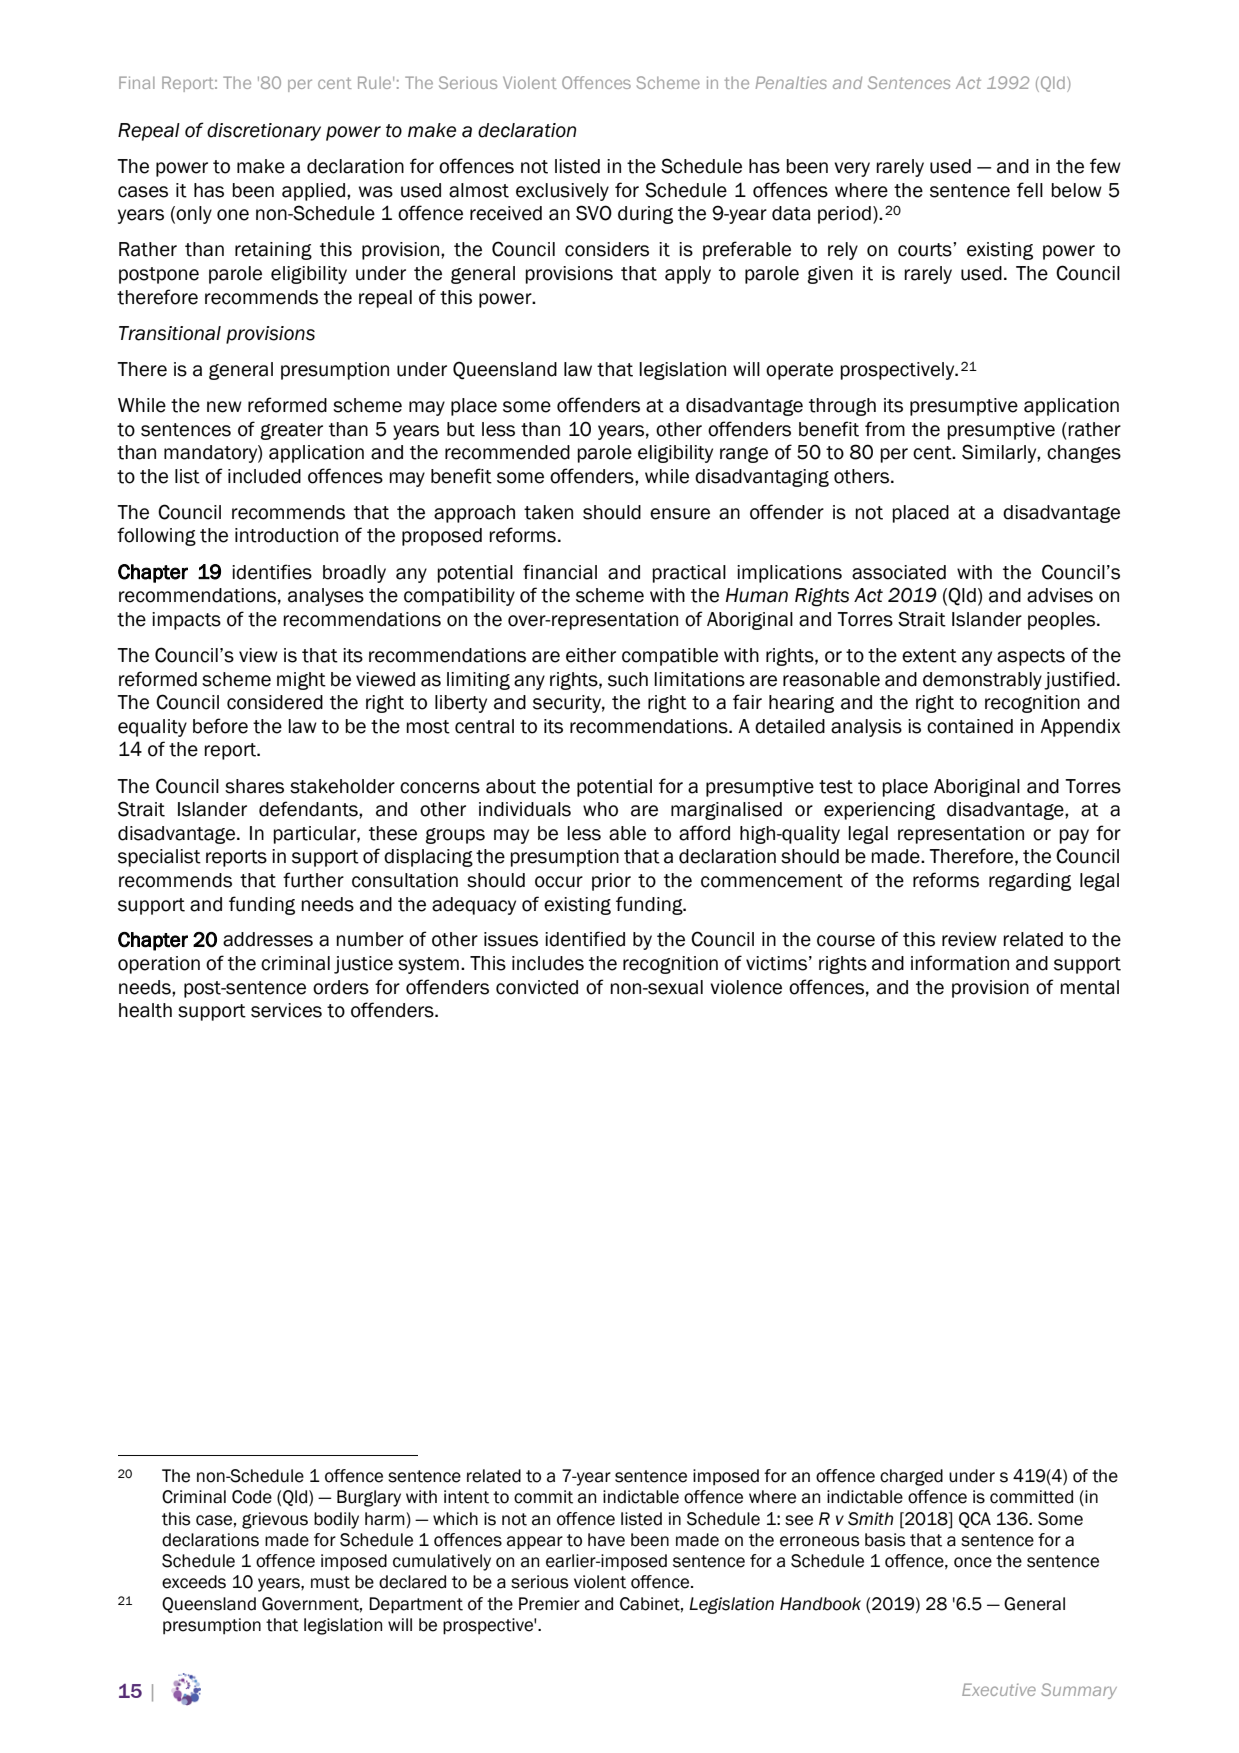  Describe the element at coordinates (466, 1497) in the screenshot. I see `intent` at that location.
